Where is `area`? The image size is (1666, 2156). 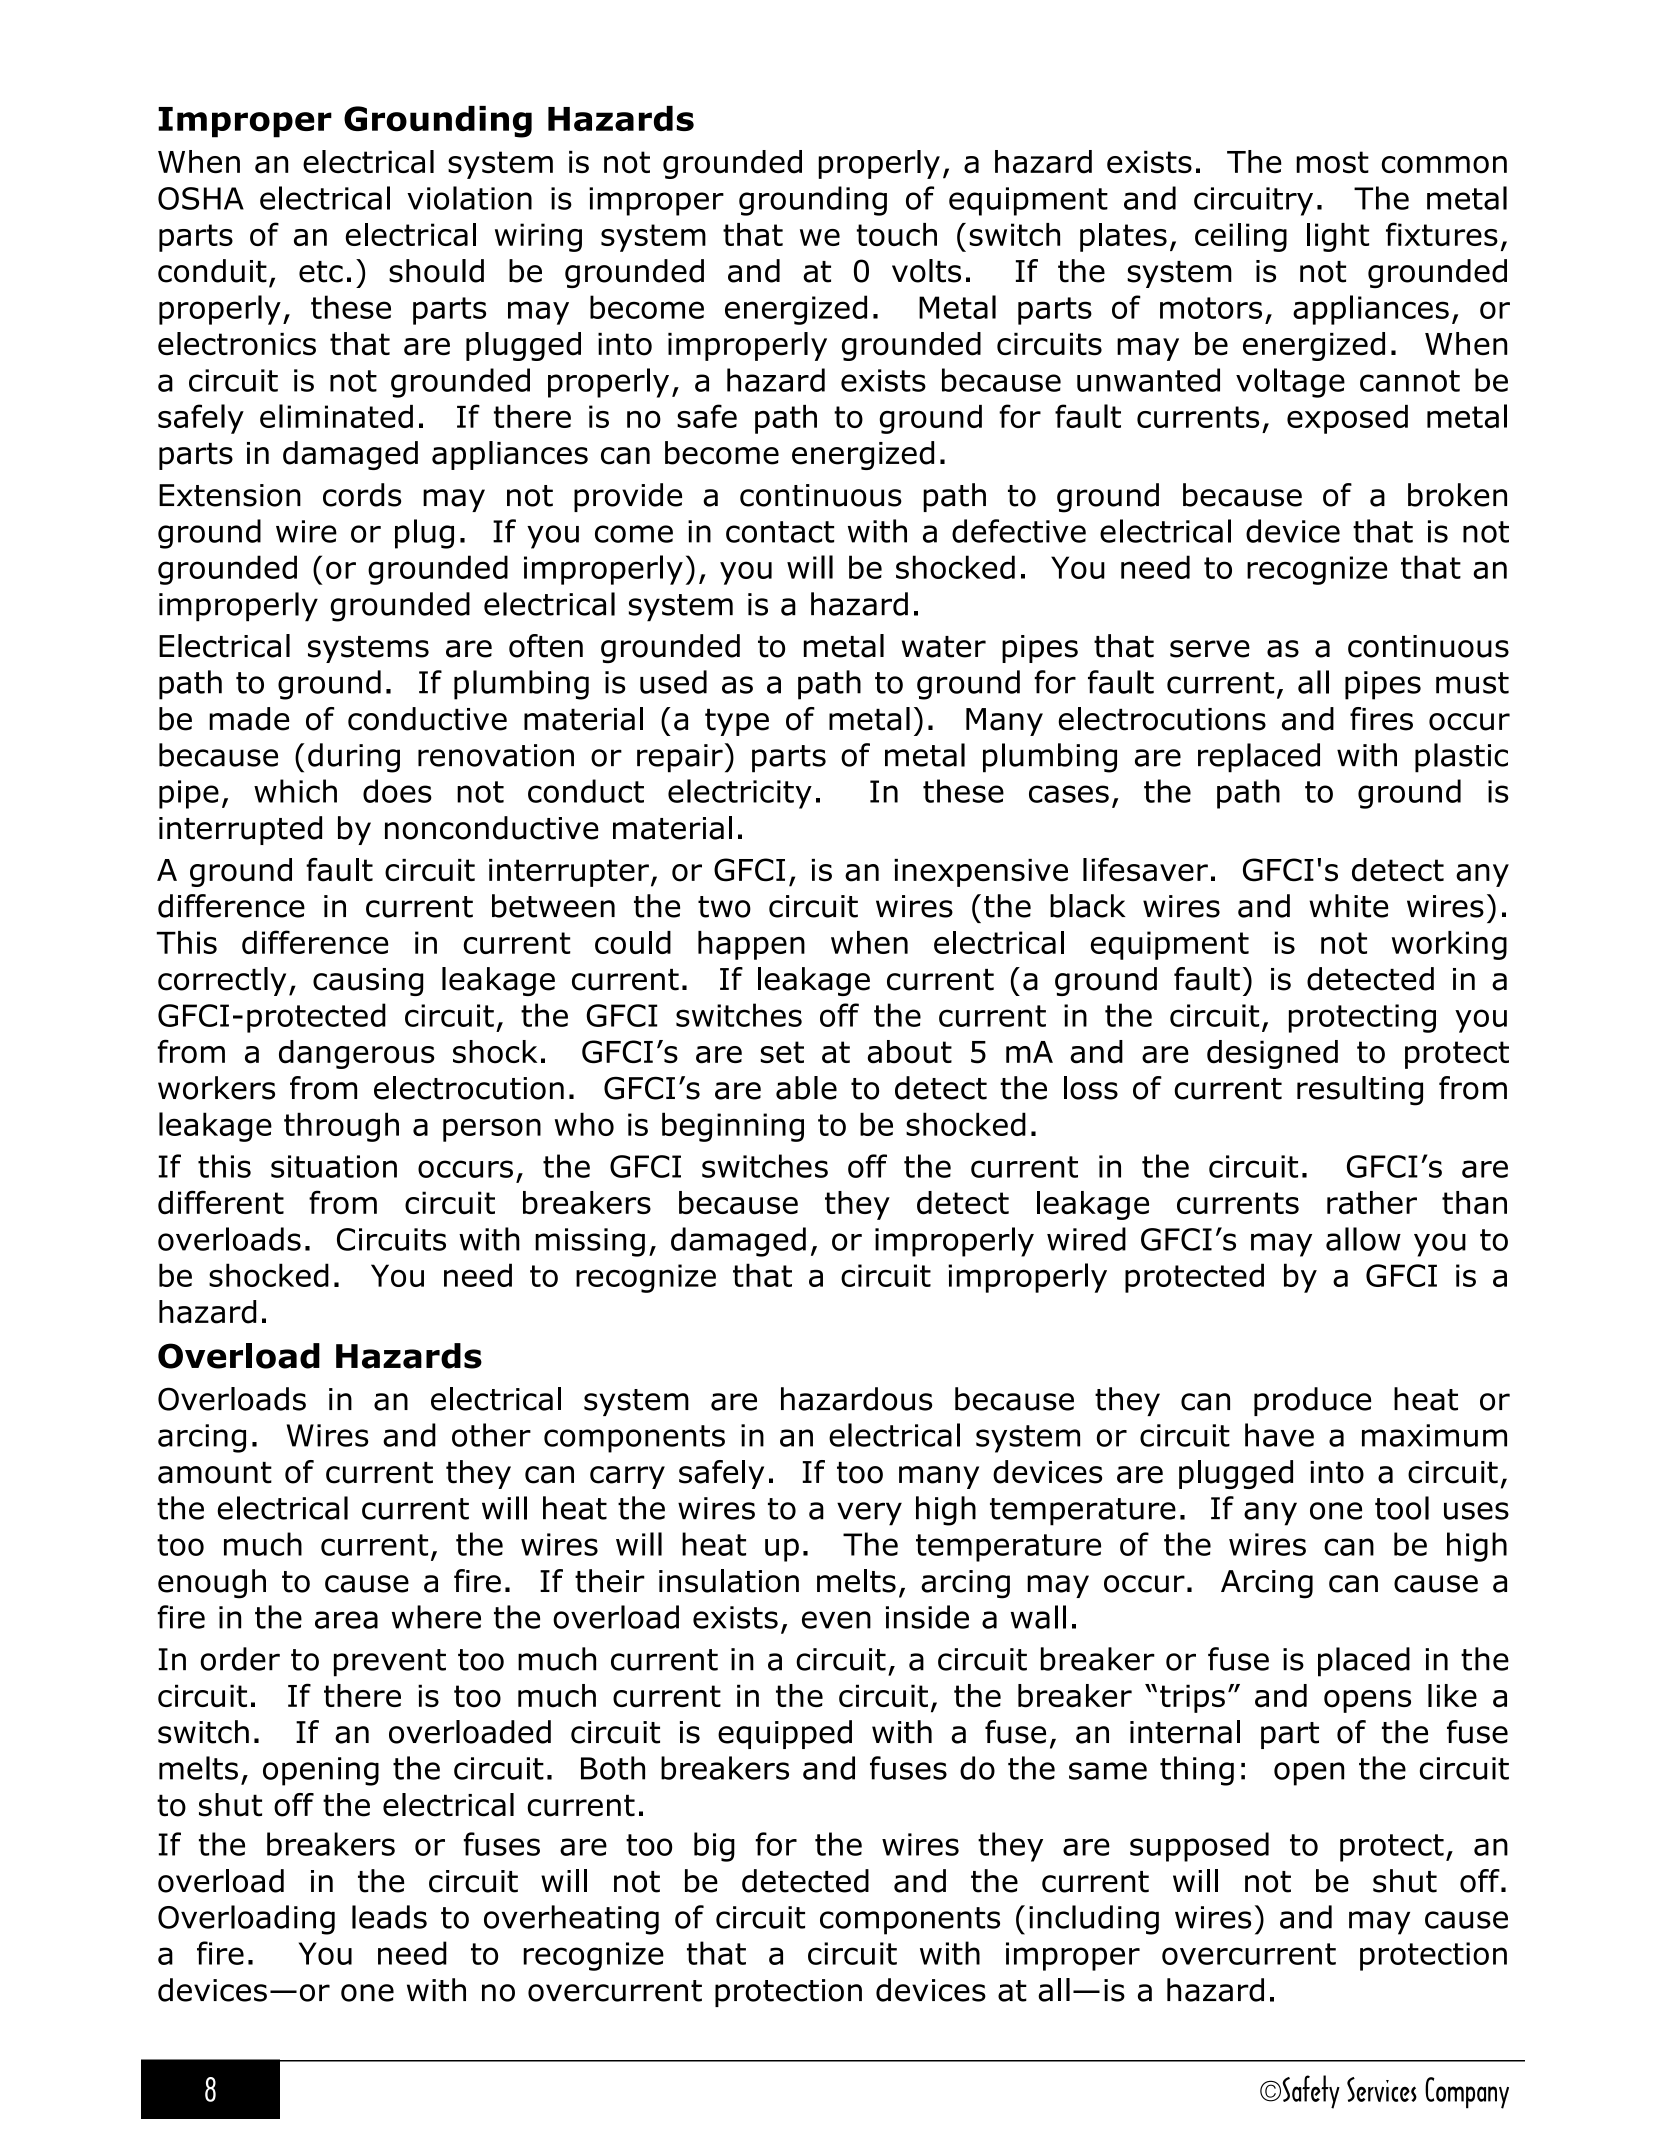 area is located at coordinates (346, 1620).
